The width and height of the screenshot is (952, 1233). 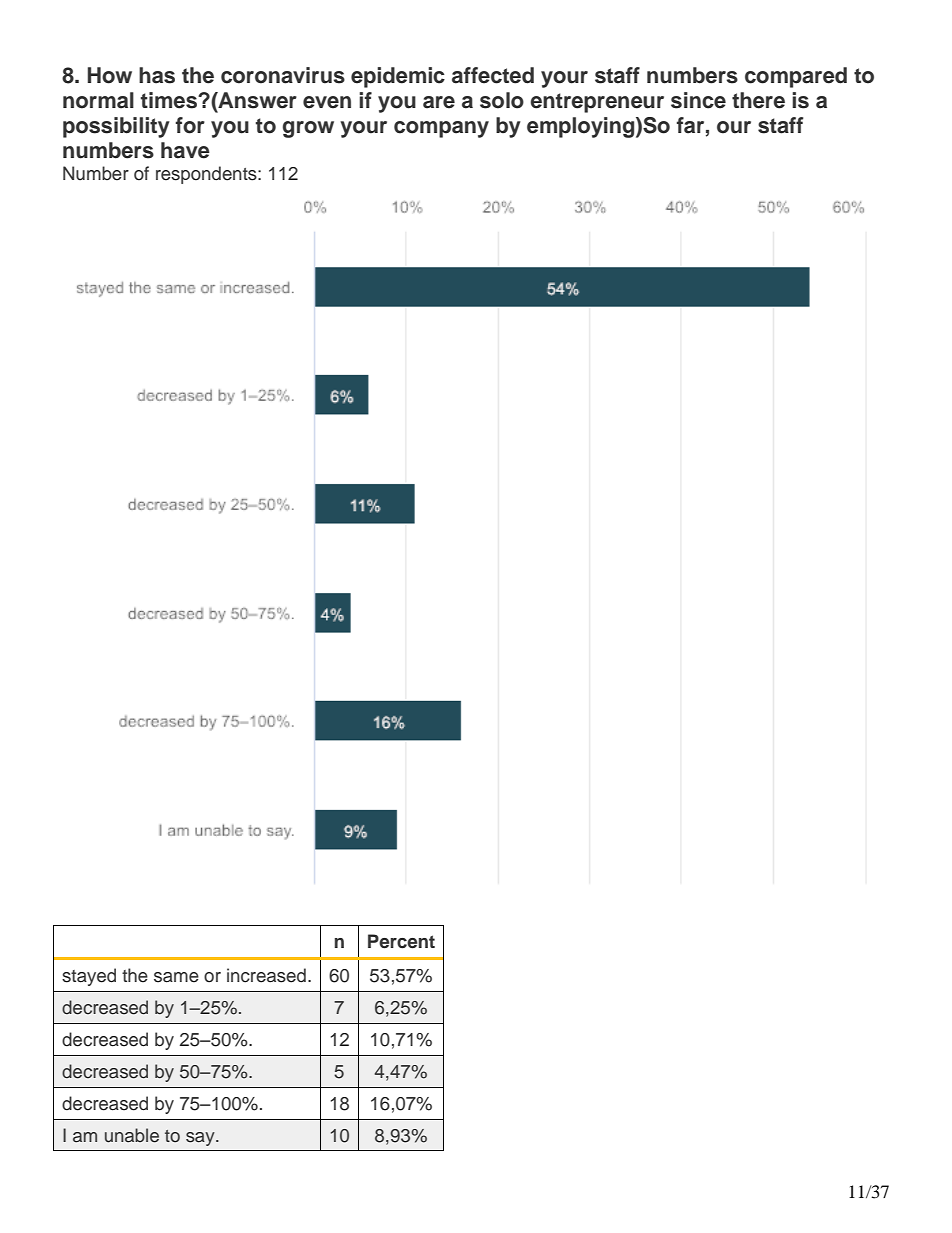 What do you see at coordinates (190, 125) in the screenshot?
I see `for` at bounding box center [190, 125].
